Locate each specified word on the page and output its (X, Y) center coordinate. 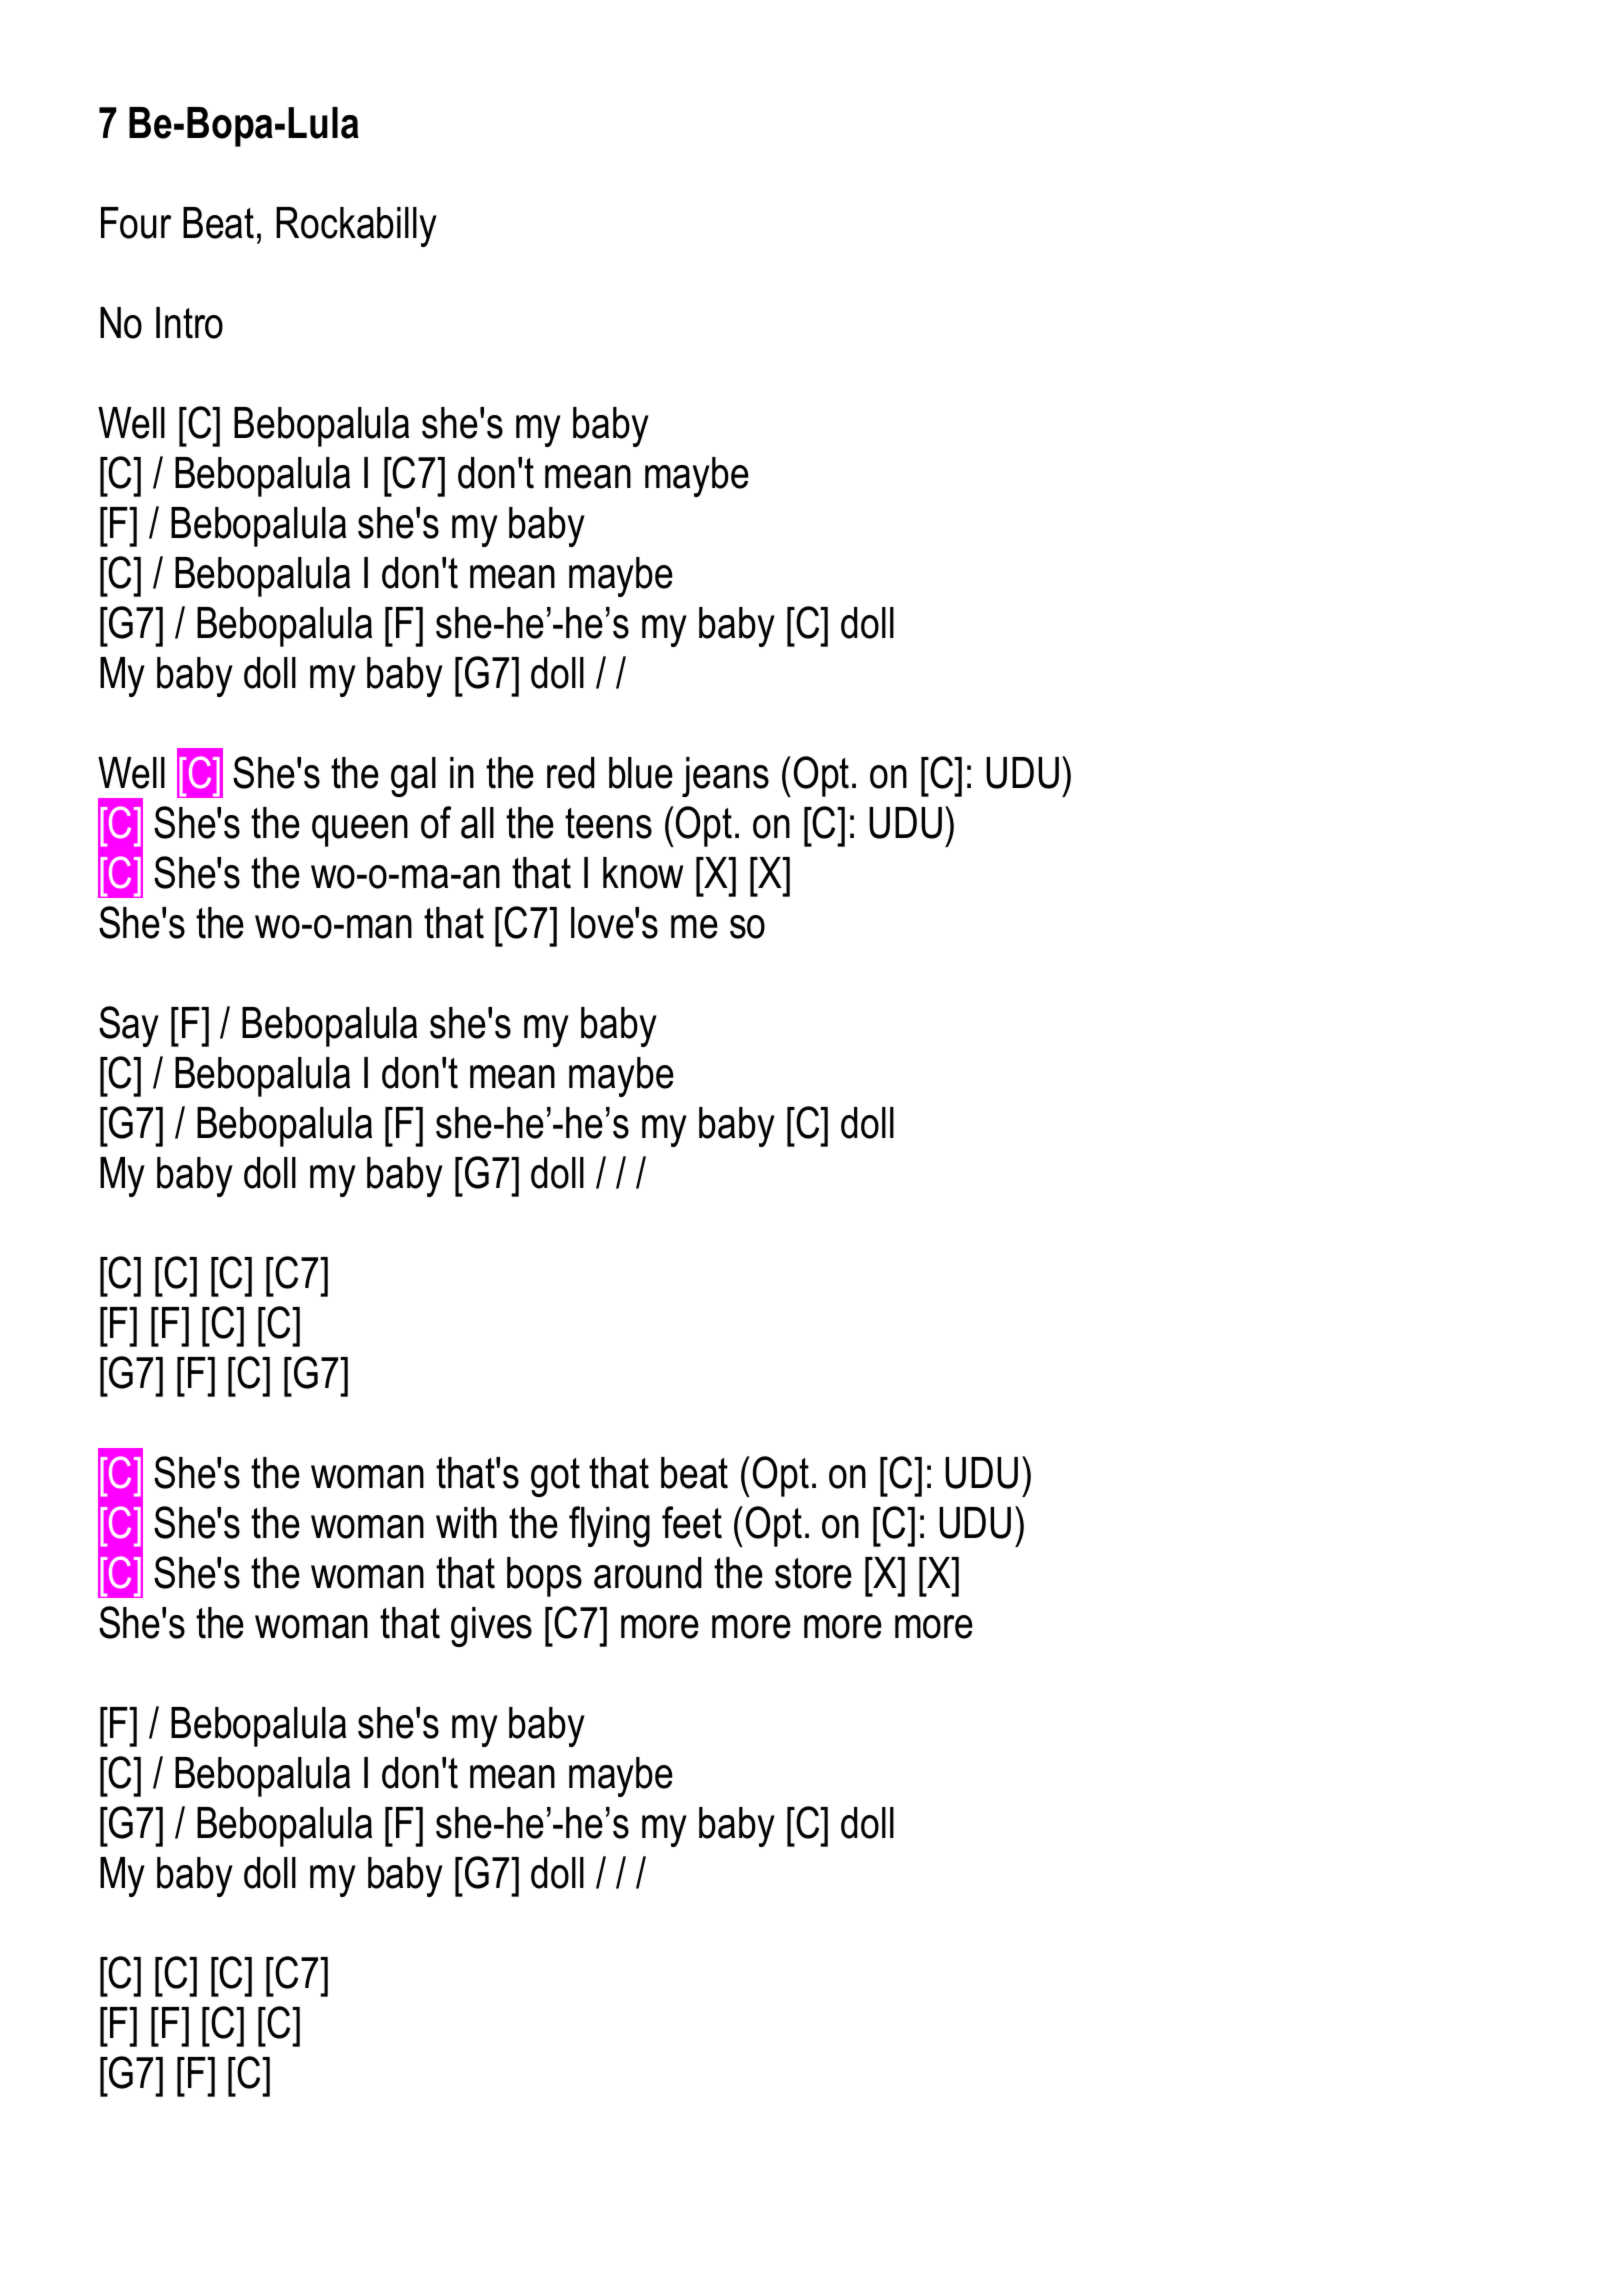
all (477, 823)
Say (129, 1026)
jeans (725, 777)
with (466, 1523)
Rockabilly (356, 227)
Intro (189, 323)
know (643, 873)
